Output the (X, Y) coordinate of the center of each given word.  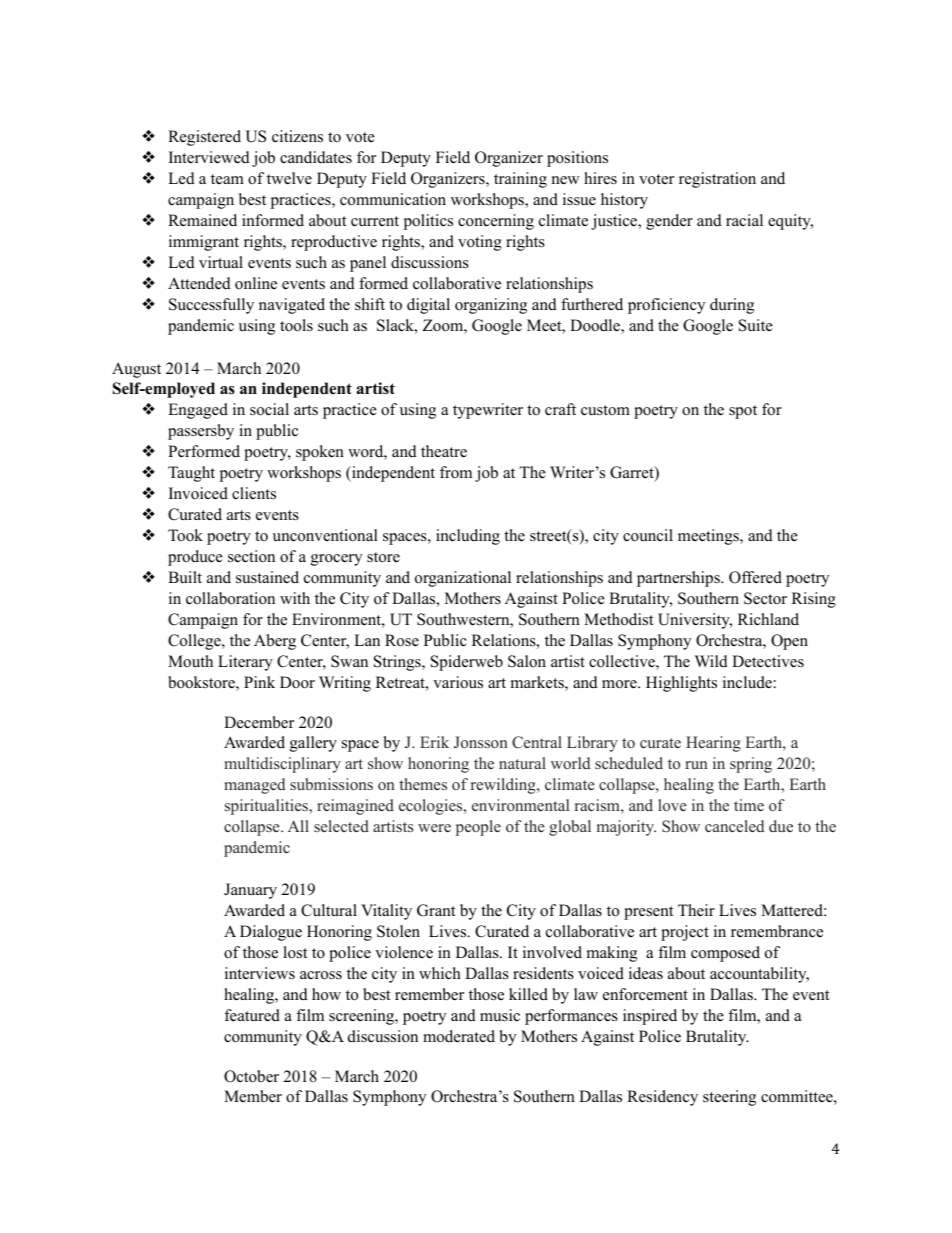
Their (696, 910)
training (520, 180)
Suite (756, 325)
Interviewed (209, 157)
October (251, 1076)
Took (185, 535)
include (747, 682)
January (250, 891)
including (468, 537)
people (478, 828)
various (458, 682)
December (259, 722)
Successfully (211, 306)
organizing (491, 306)
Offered (755, 577)
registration (717, 180)
